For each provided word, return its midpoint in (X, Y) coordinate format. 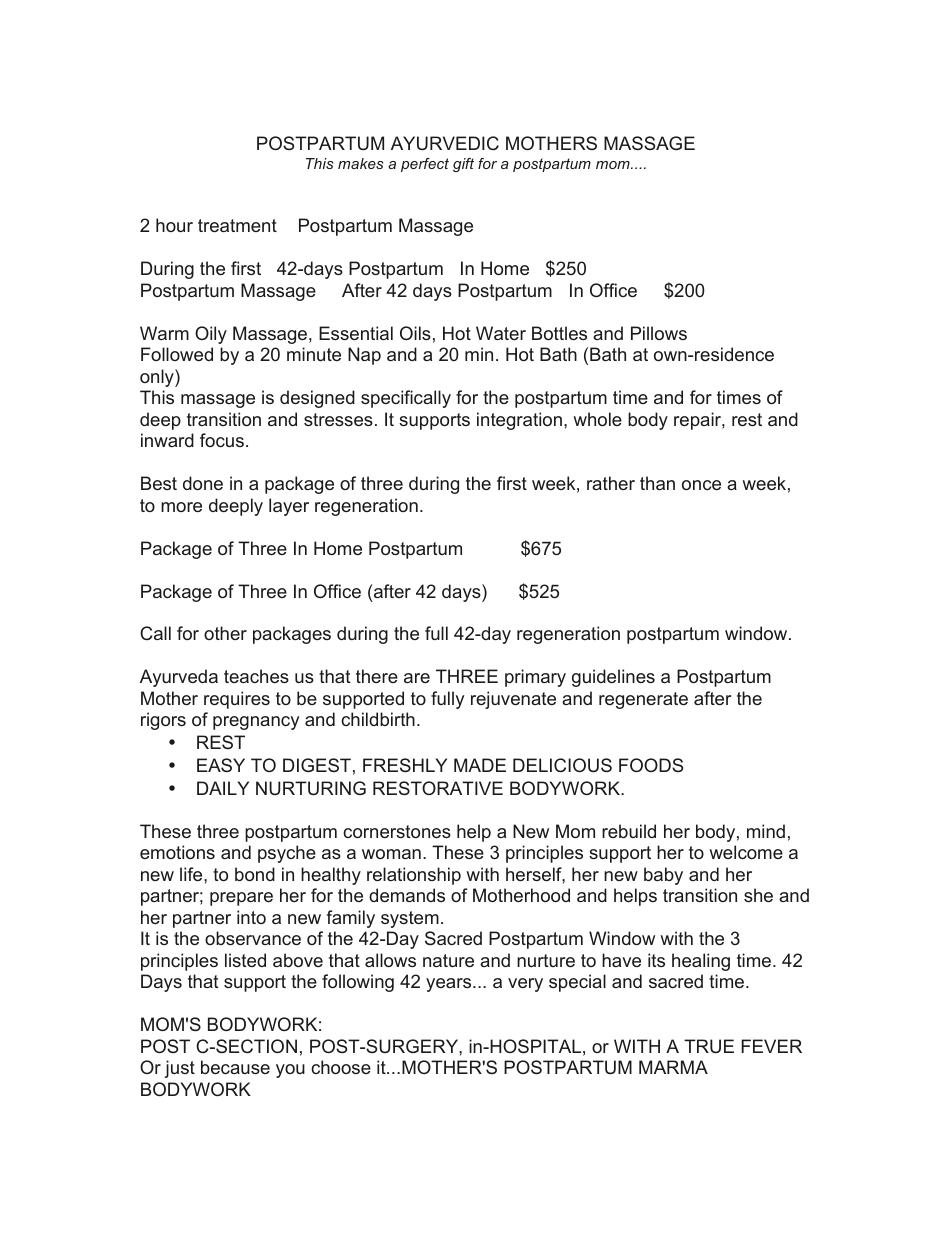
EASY (221, 765)
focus (222, 440)
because (235, 1067)
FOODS (651, 765)
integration (519, 421)
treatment (237, 225)
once (701, 485)
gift (463, 165)
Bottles (559, 333)
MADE (480, 765)
